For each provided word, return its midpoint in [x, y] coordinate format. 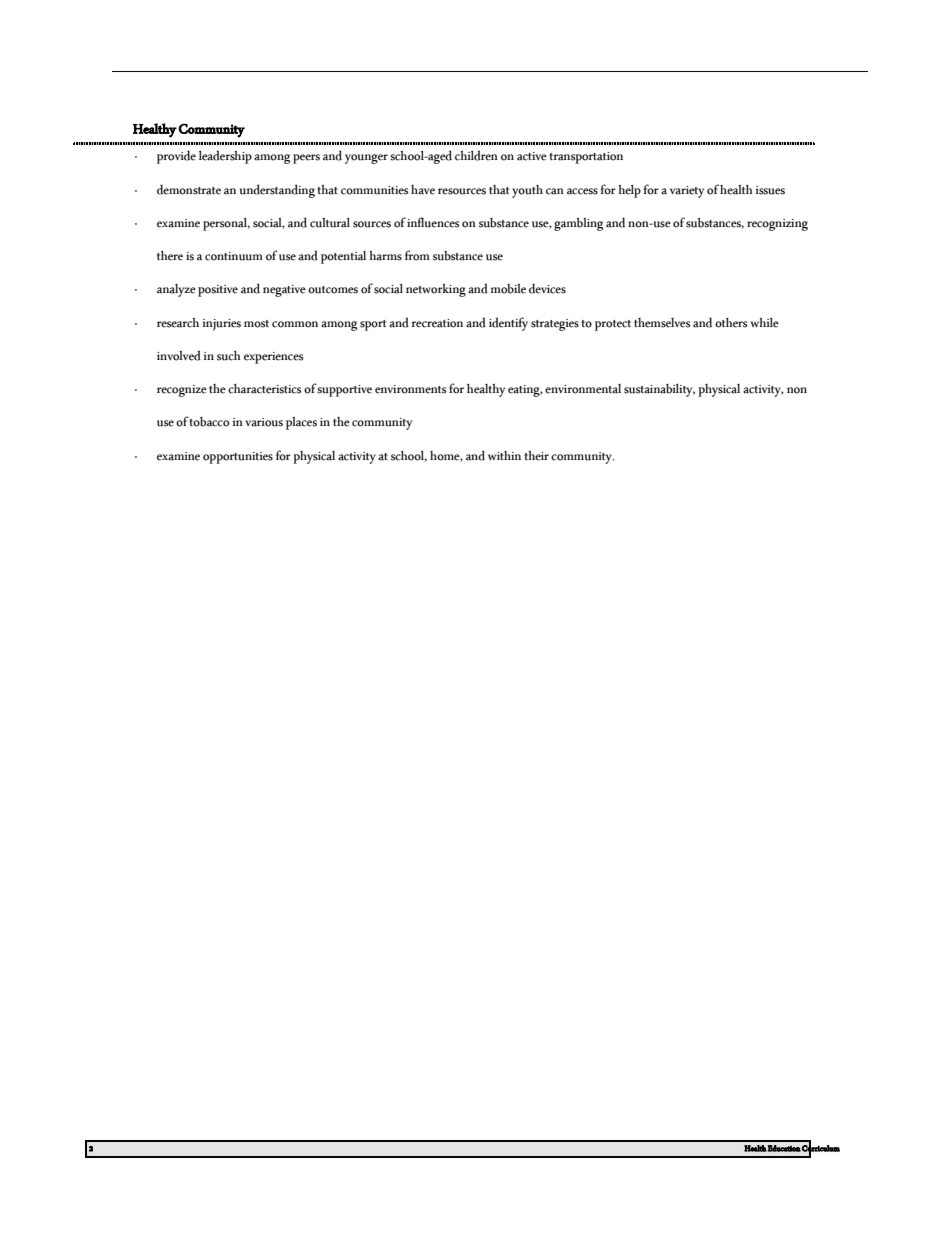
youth [527, 191]
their [536, 456]
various [264, 422]
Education [784, 1148]
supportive [344, 391]
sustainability [659, 390]
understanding [277, 191]
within [504, 455]
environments [411, 389]
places [301, 423]
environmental [583, 389]
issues [770, 190]
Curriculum [820, 1148]
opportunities [238, 458]
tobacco [209, 422]
